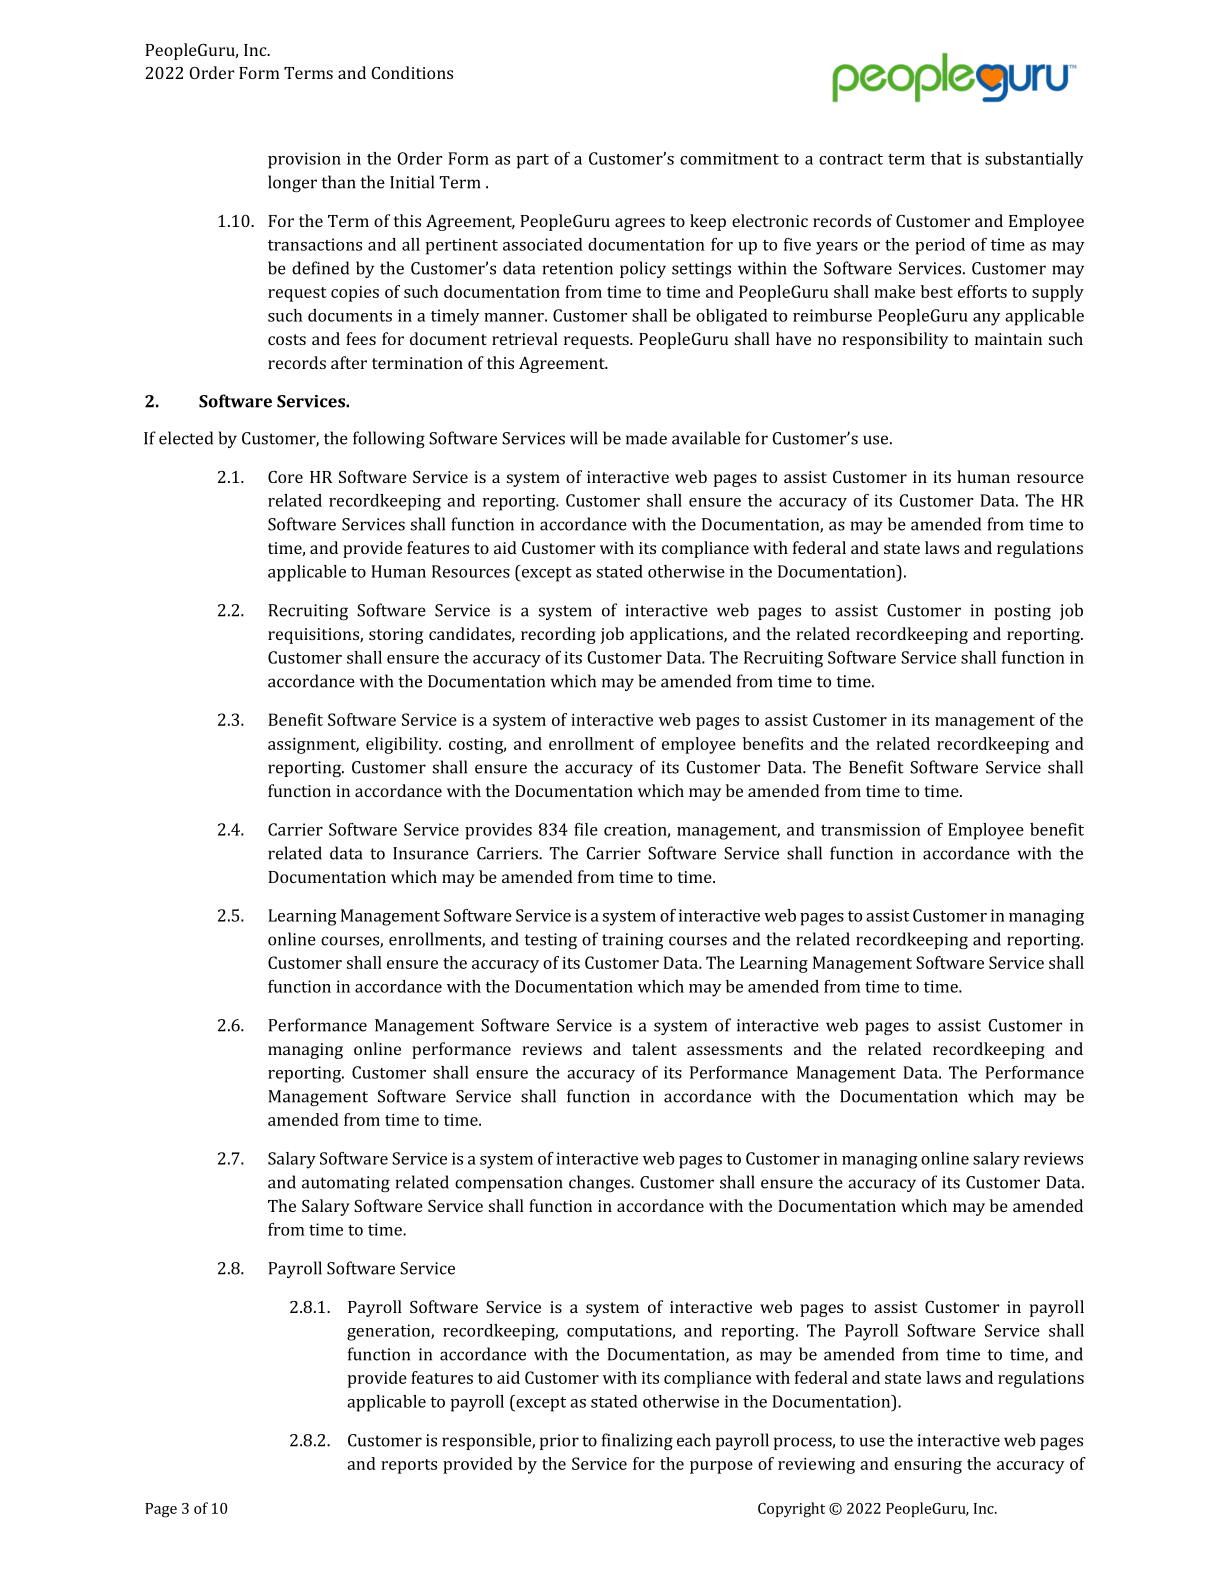  I want to click on part, so click(533, 161).
